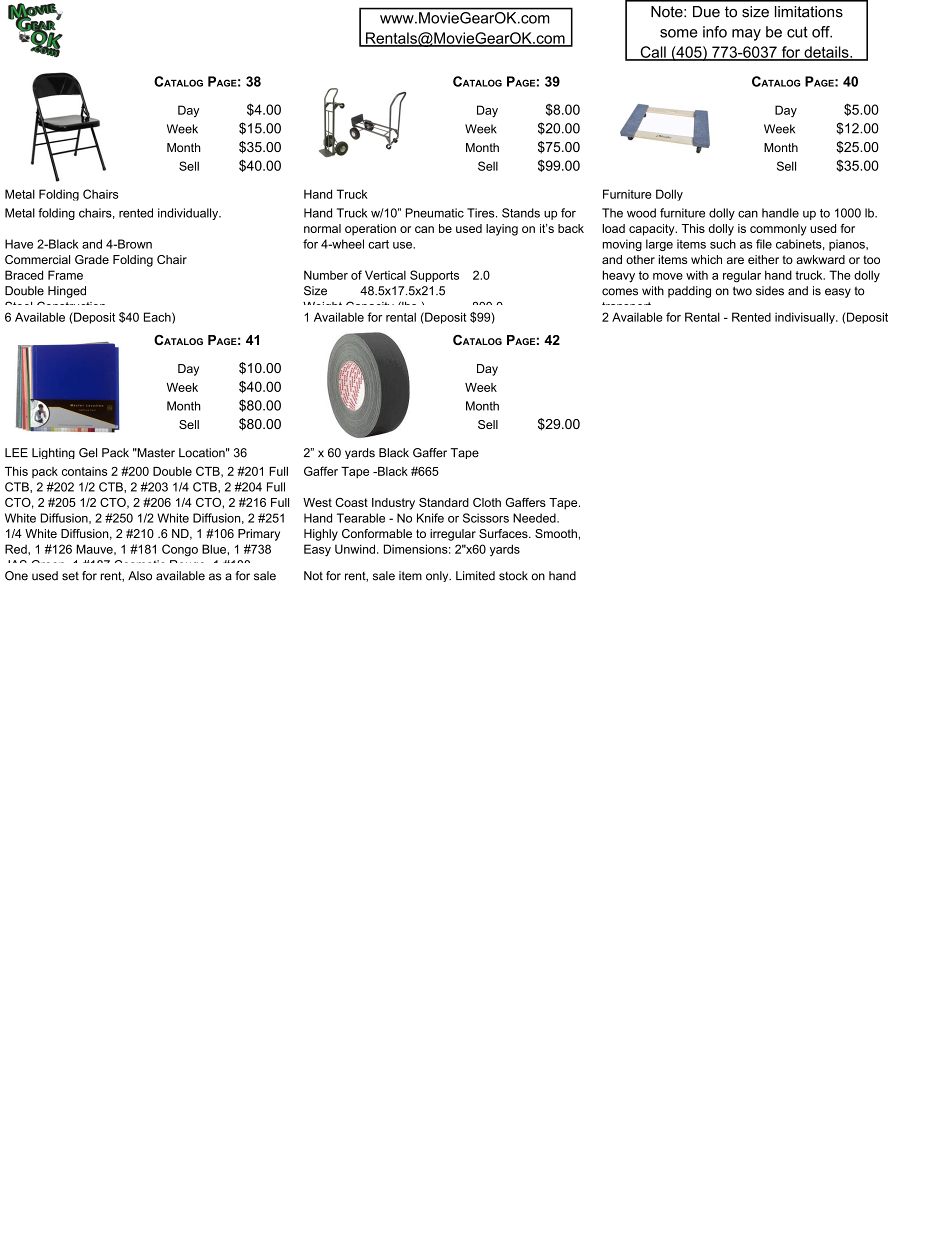  What do you see at coordinates (189, 214) in the image?
I see `individually` at bounding box center [189, 214].
